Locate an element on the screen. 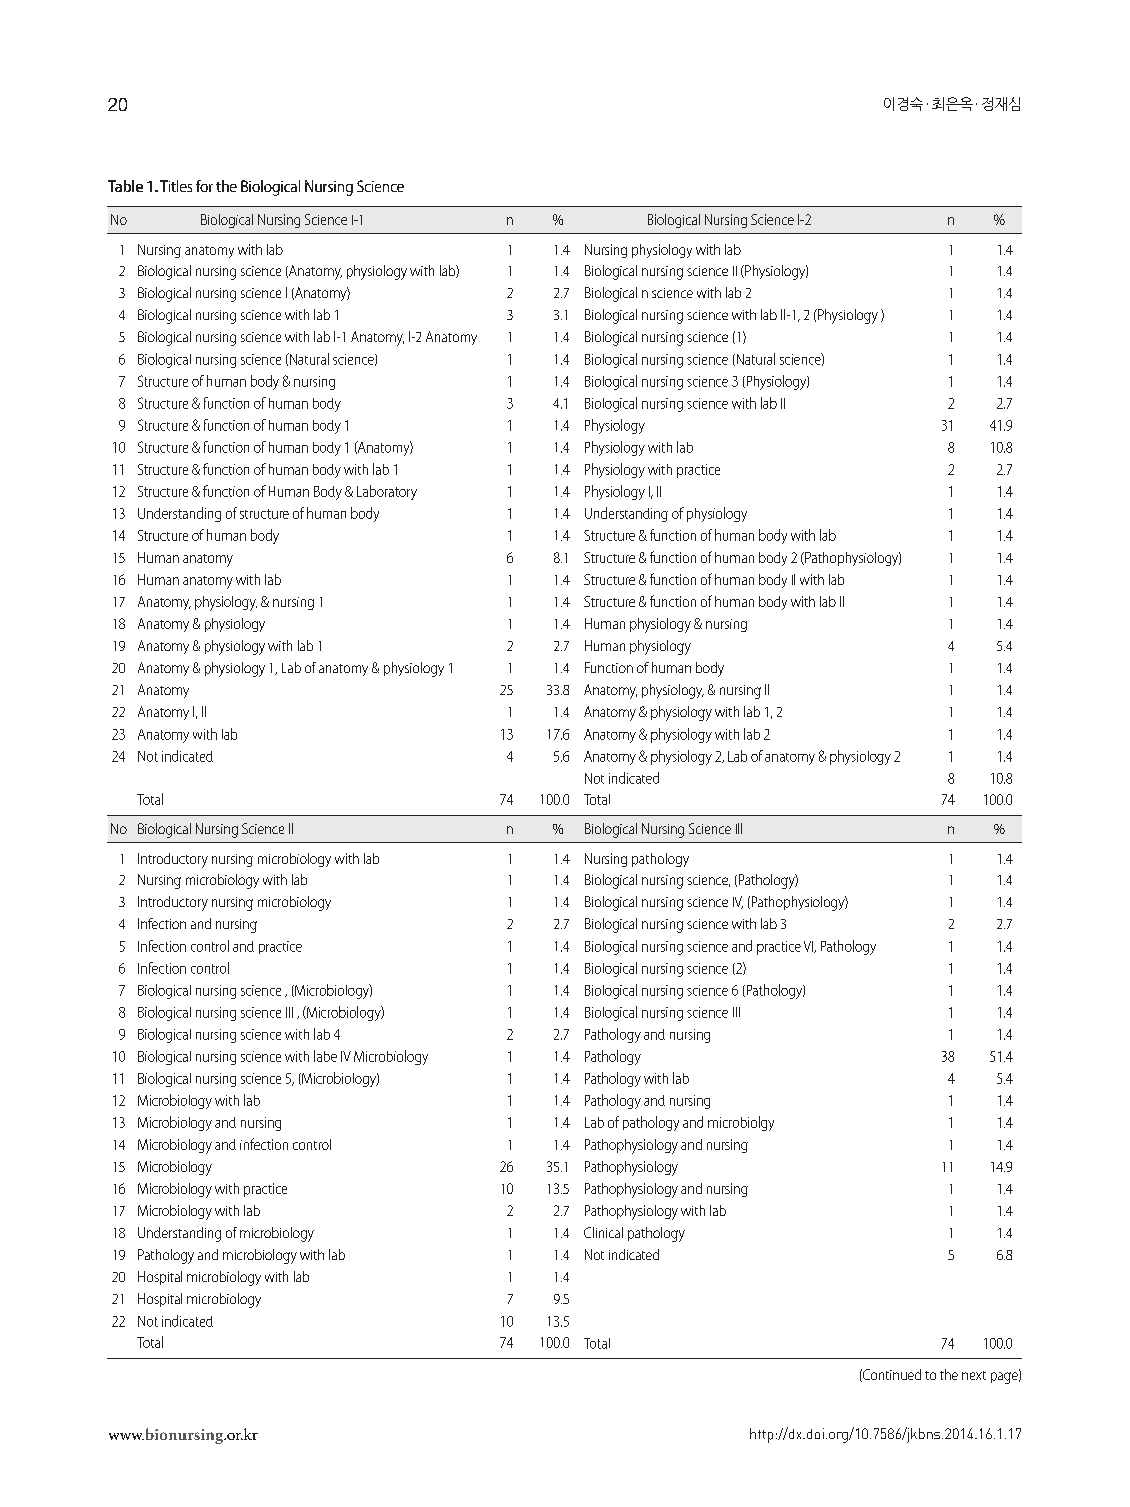 The width and height of the screenshot is (1130, 1507). Laboratory is located at coordinates (387, 492).
